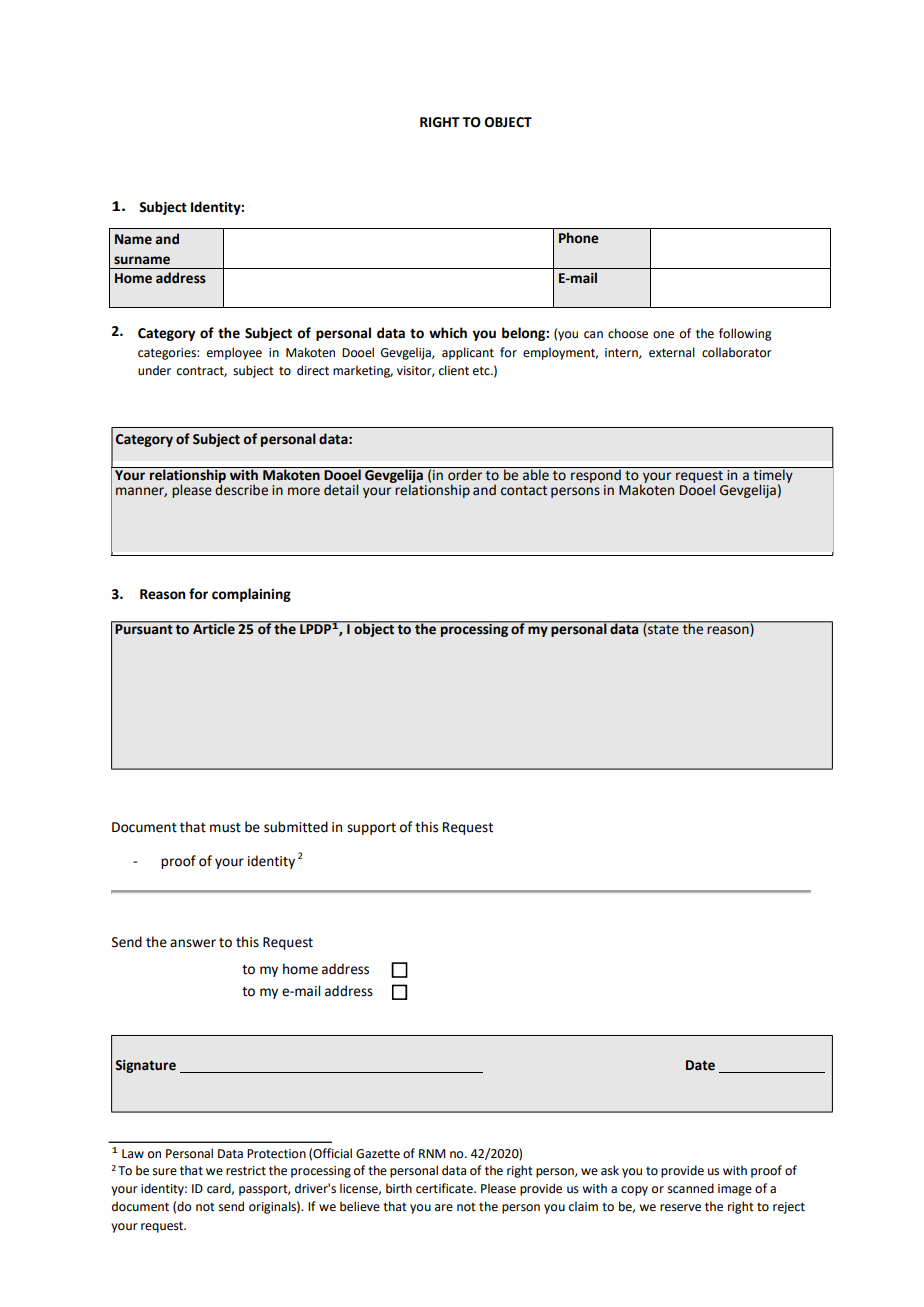  Describe the element at coordinates (296, 827) in the screenshot. I see `submitted` at that location.
